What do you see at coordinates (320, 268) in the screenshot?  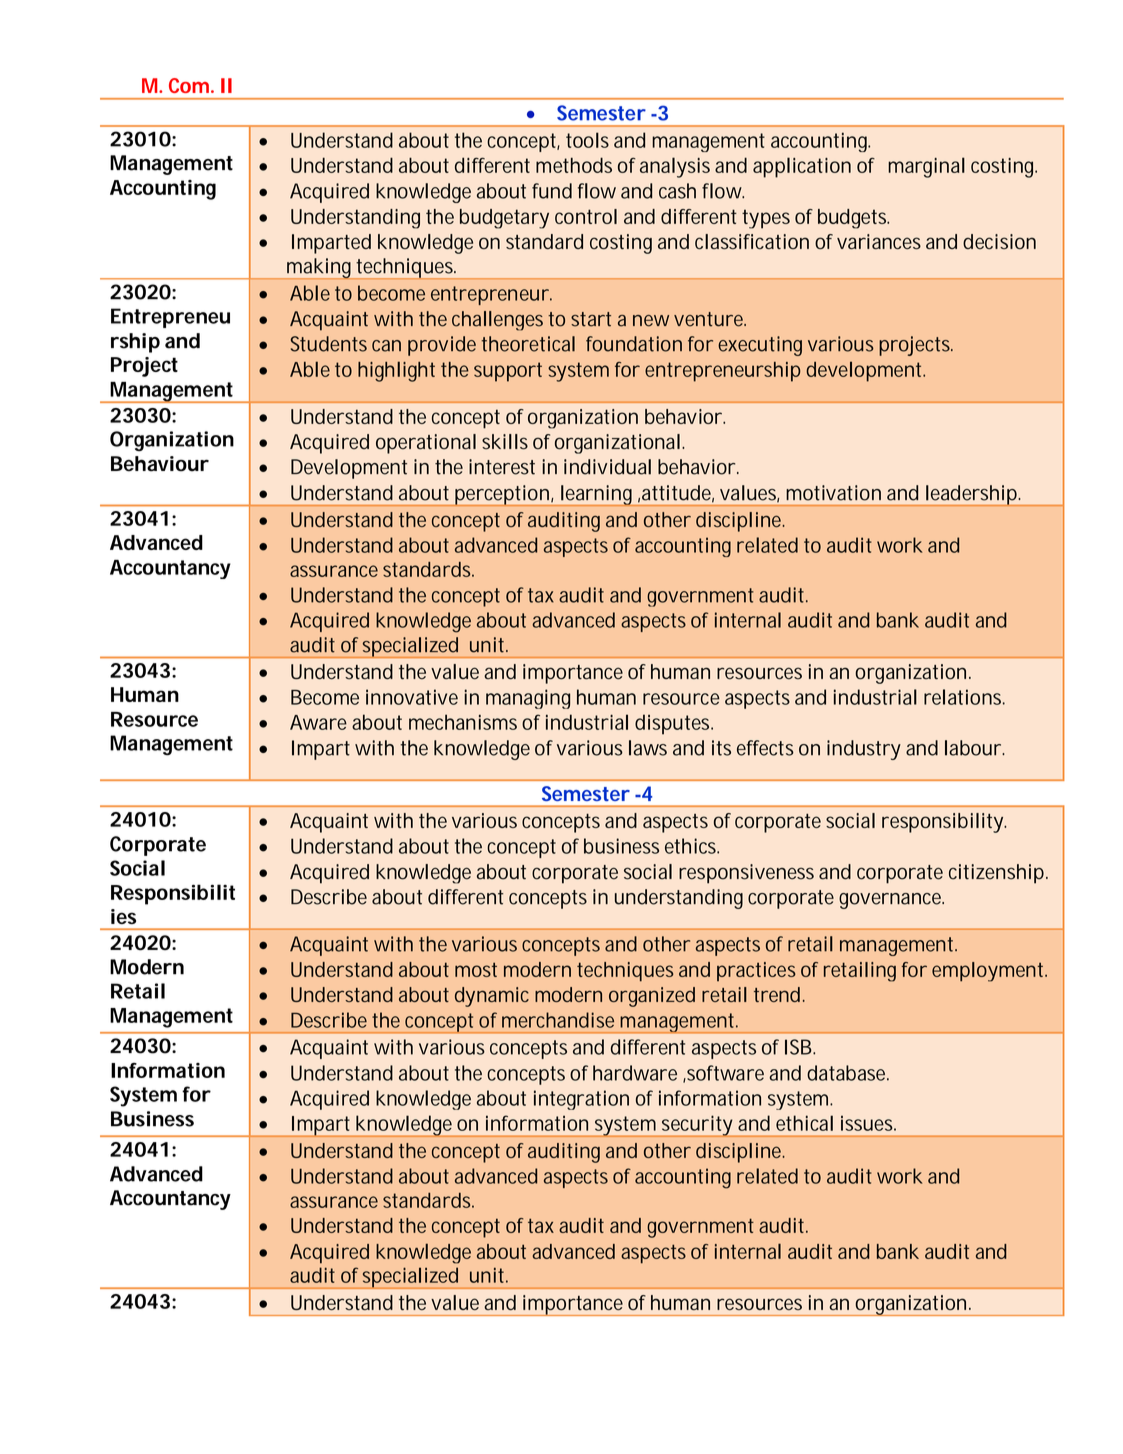 I see `making` at bounding box center [320, 268].
